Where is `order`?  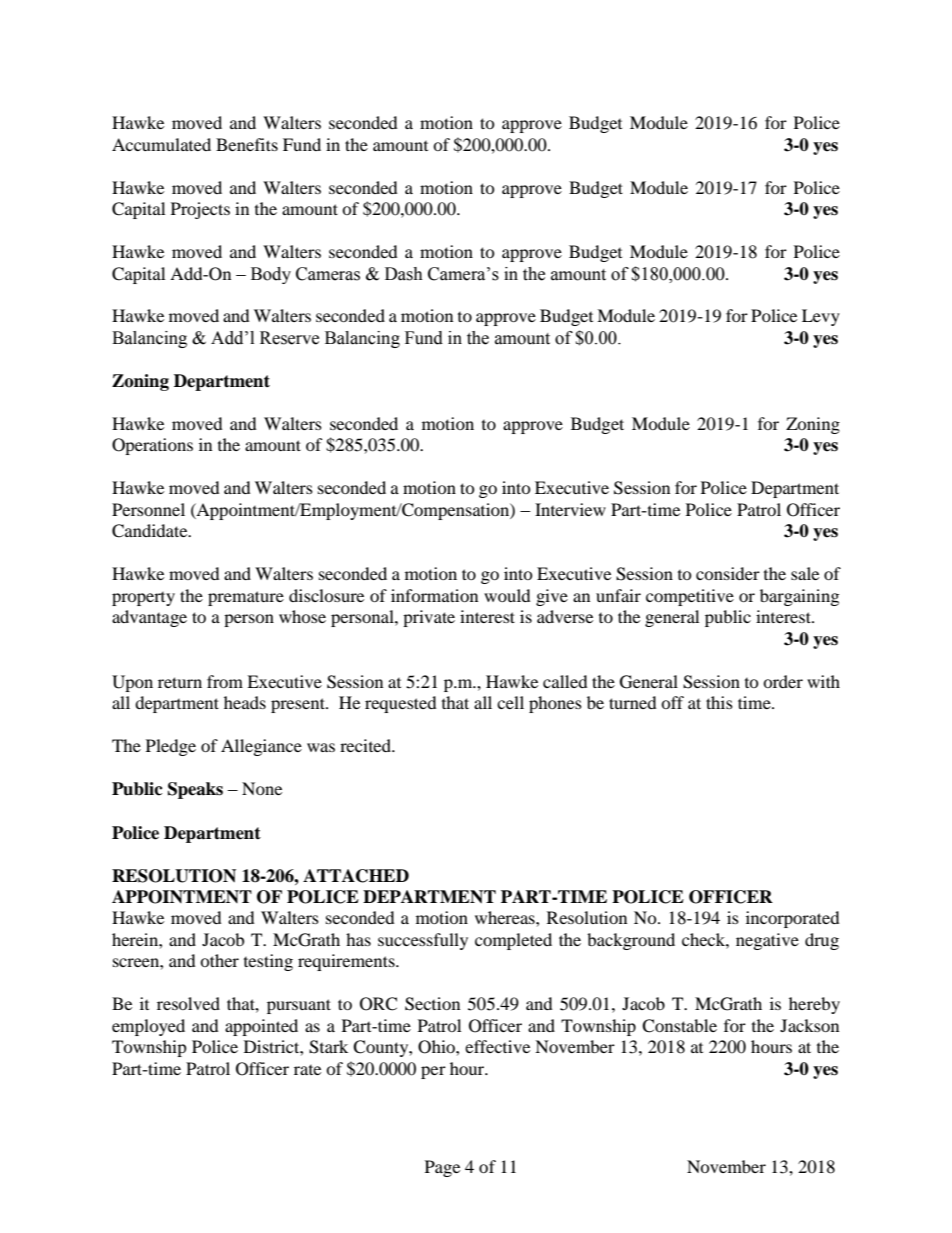 order is located at coordinates (783, 681).
